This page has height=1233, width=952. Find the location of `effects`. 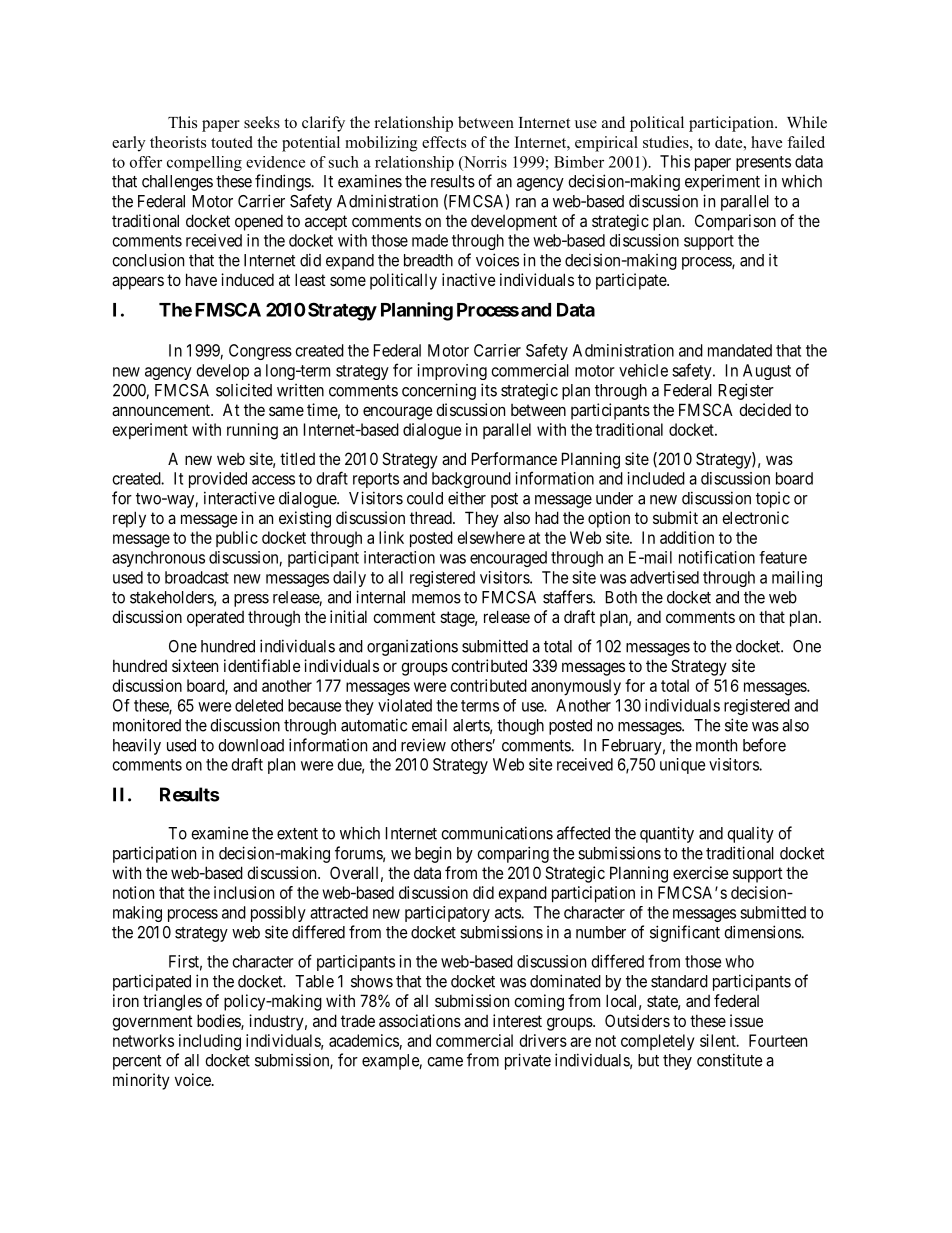

effects is located at coordinates (444, 142).
